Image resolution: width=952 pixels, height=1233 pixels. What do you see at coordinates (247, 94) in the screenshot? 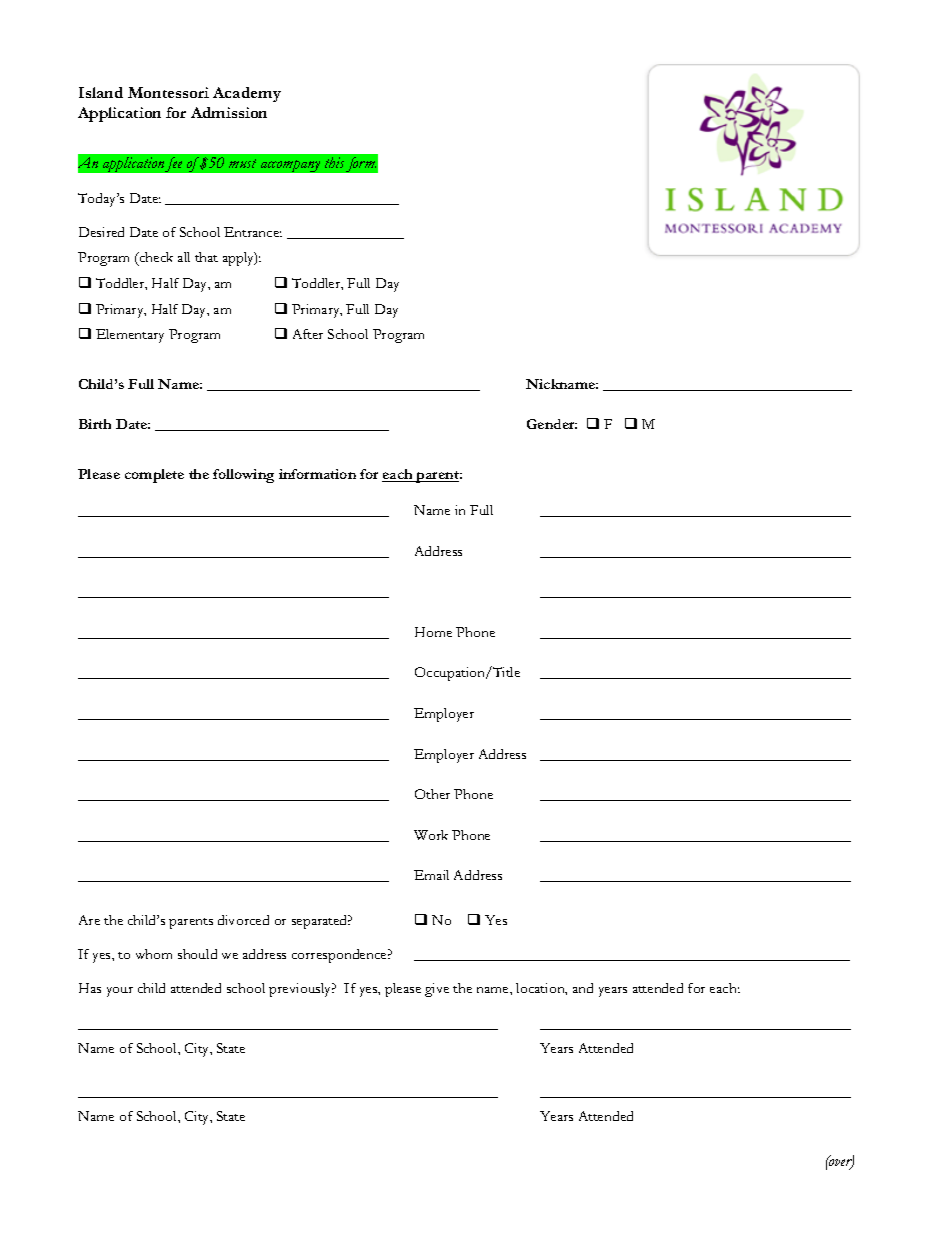
I see `Academy` at bounding box center [247, 94].
